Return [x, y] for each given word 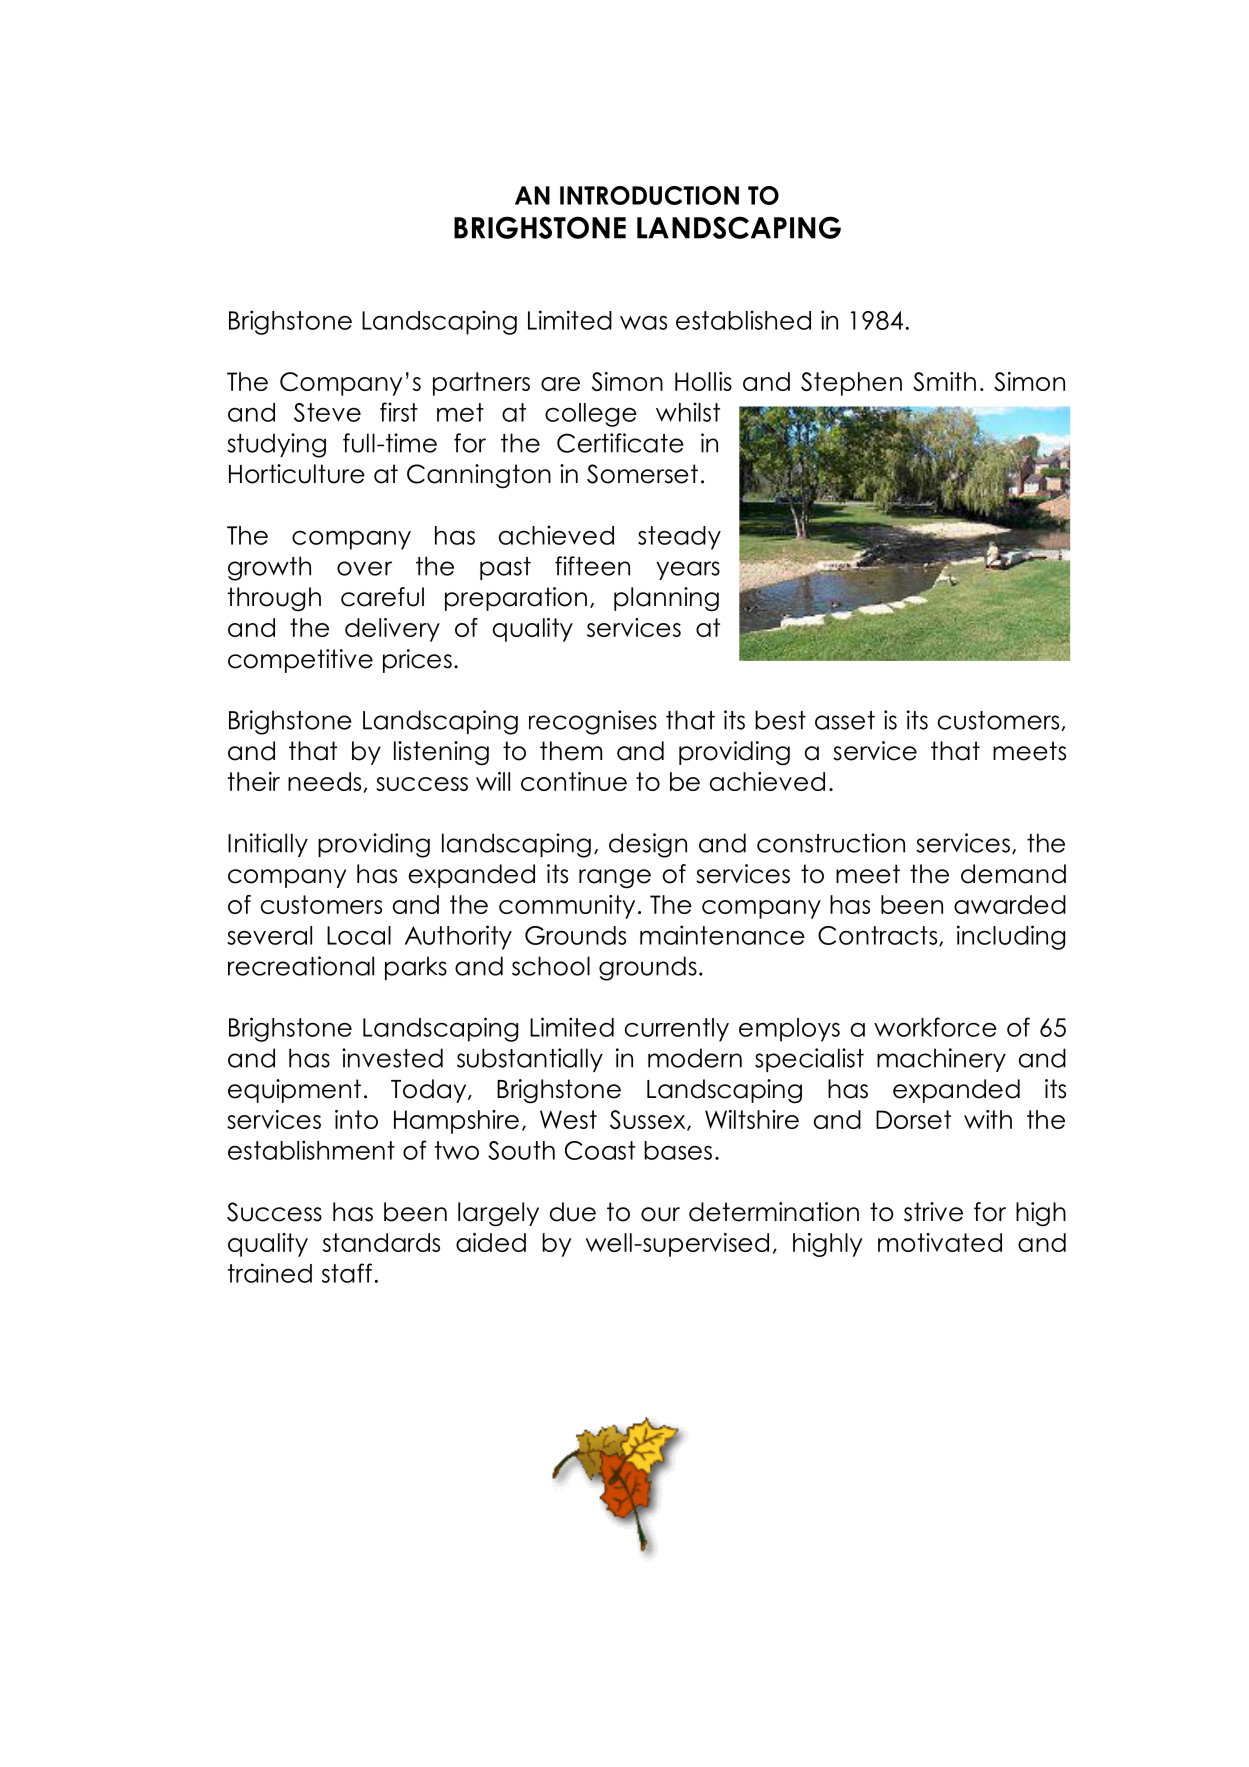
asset [845, 720]
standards [381, 1242]
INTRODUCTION [649, 195]
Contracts [879, 936]
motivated [940, 1242]
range [615, 879]
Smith [944, 381]
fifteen [592, 566]
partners [481, 384]
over [364, 568]
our [660, 1214]
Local [359, 935]
